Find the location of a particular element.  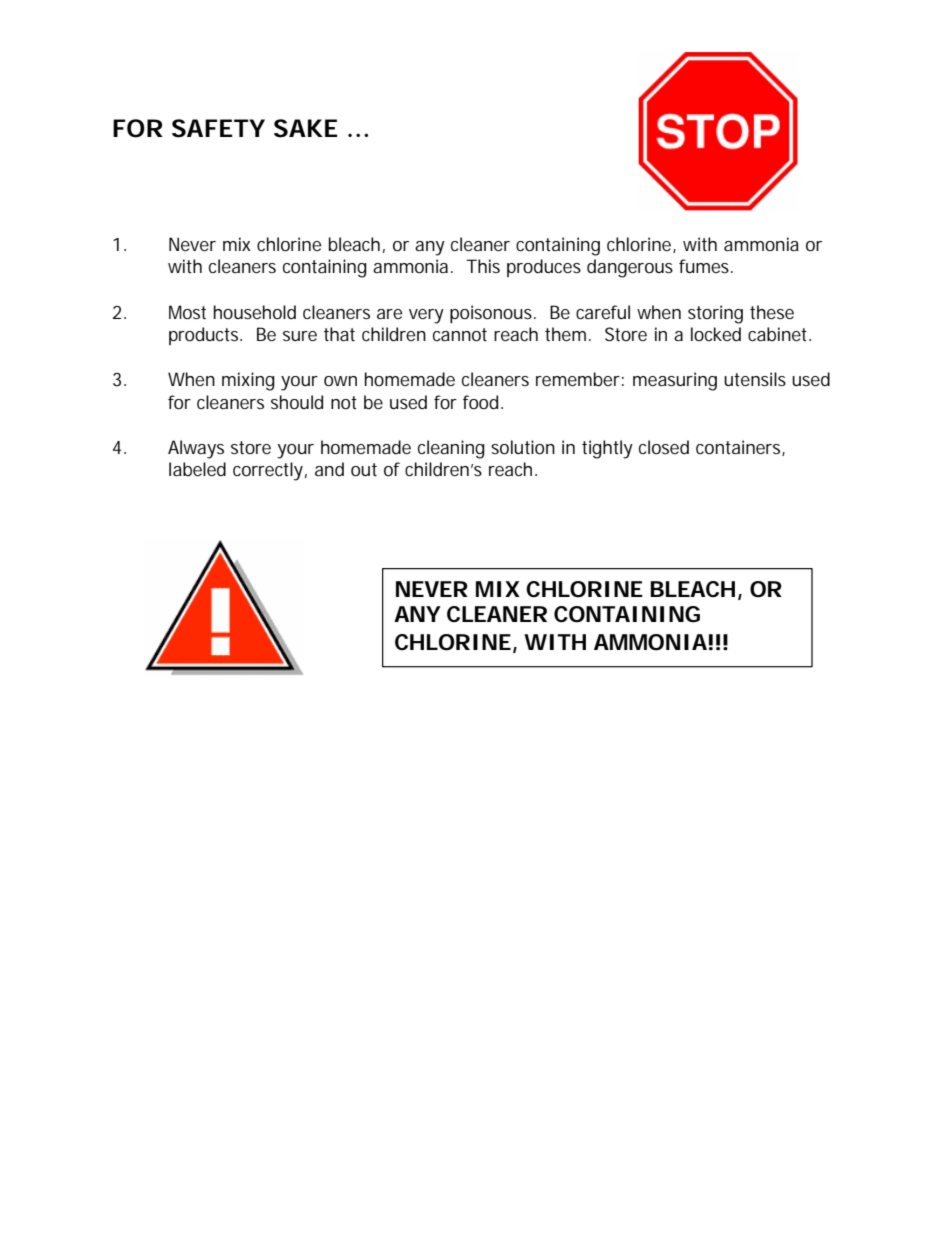

poisonous is located at coordinates (492, 314).
